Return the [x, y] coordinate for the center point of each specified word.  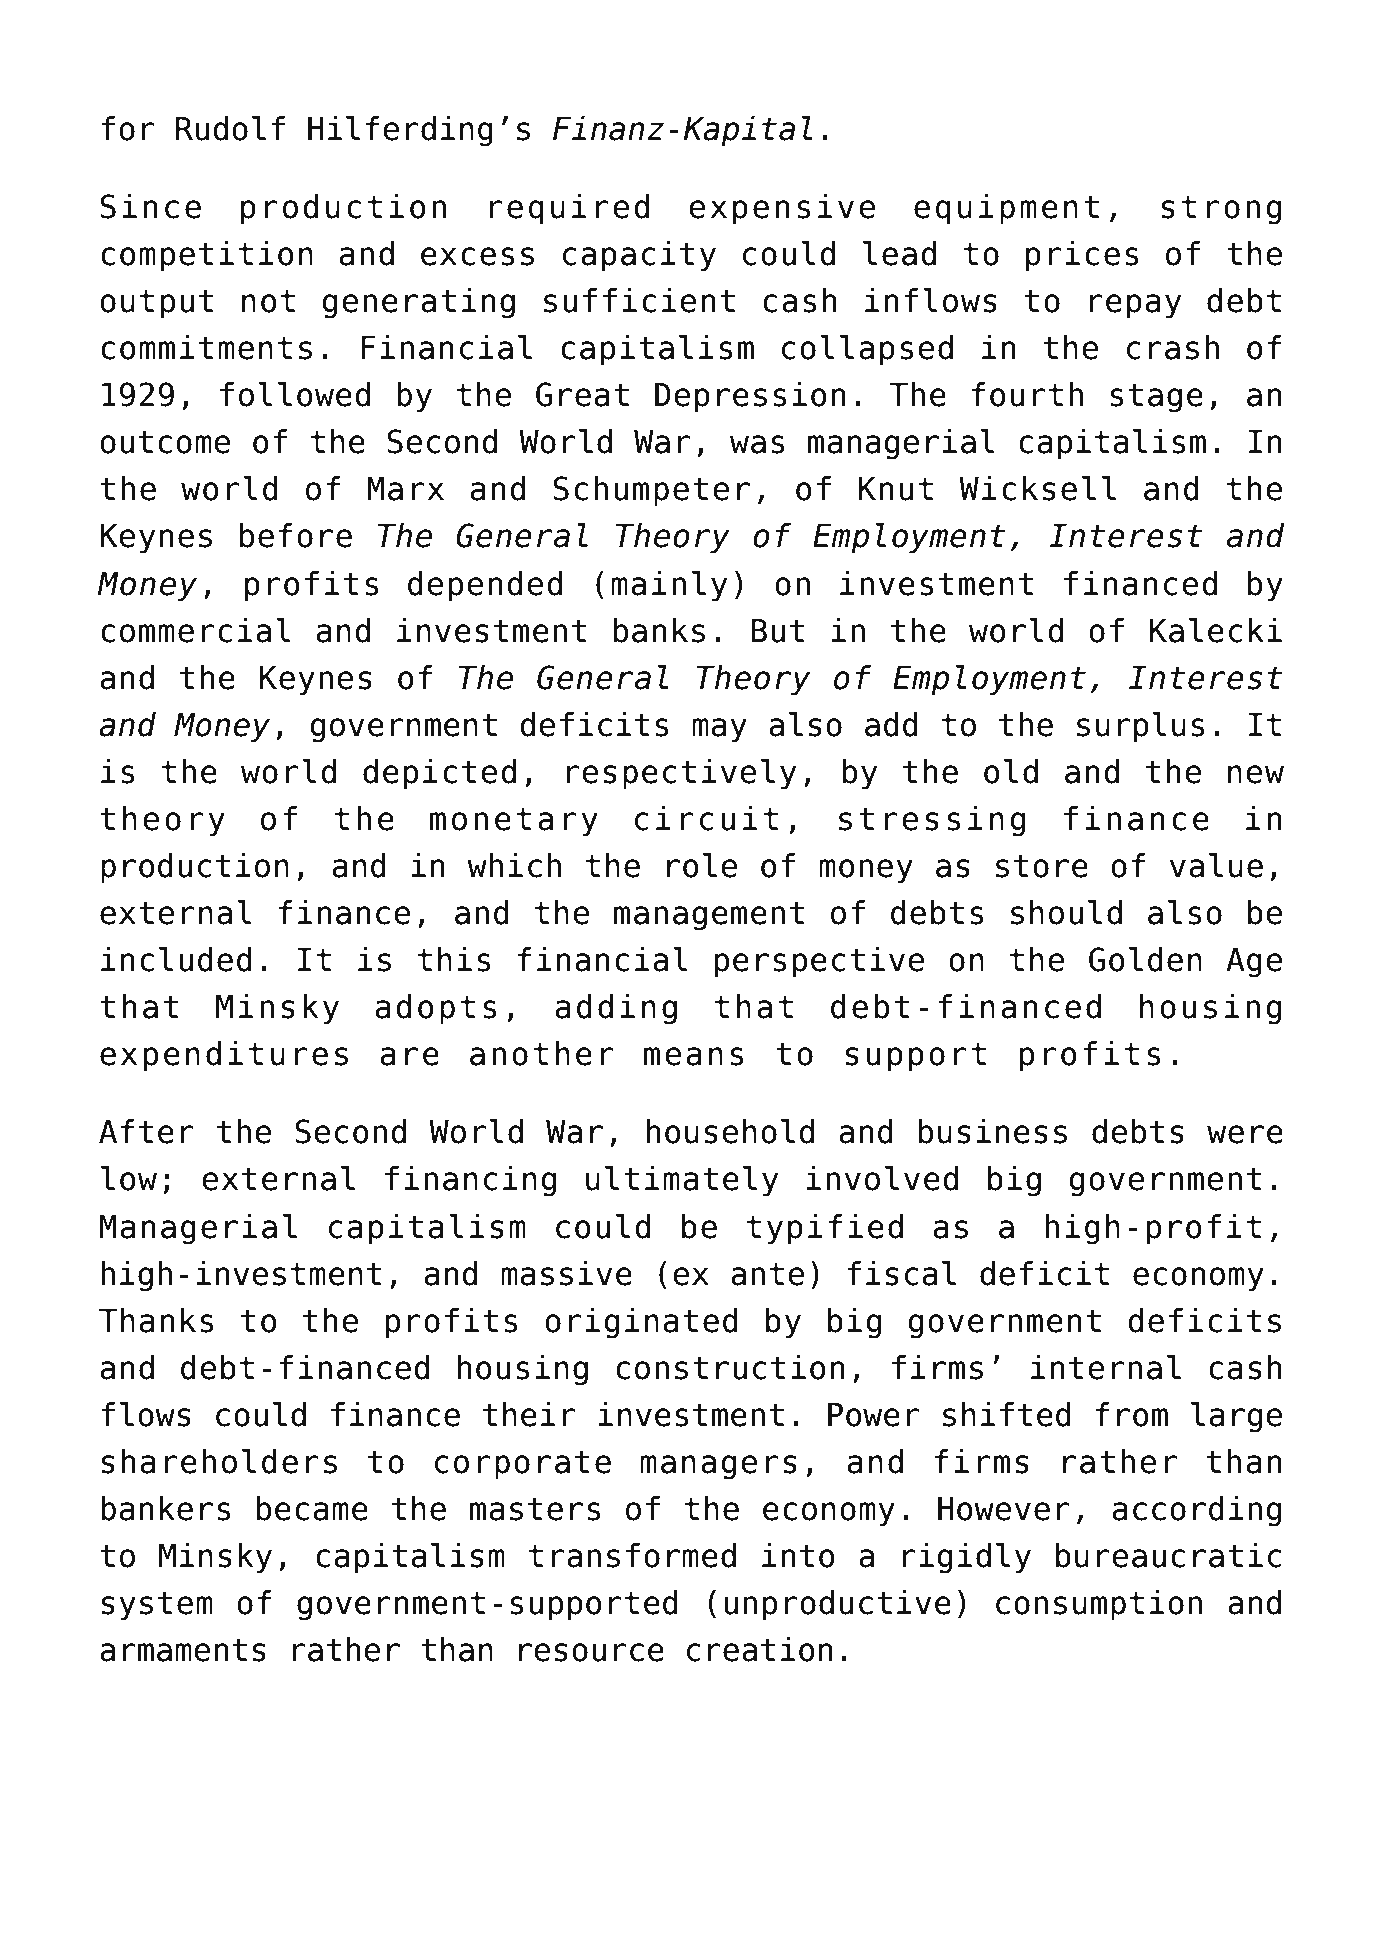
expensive [782, 209]
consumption [1099, 1605]
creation [760, 1649]
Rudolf [230, 128]
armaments [183, 1650]
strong [1221, 210]
